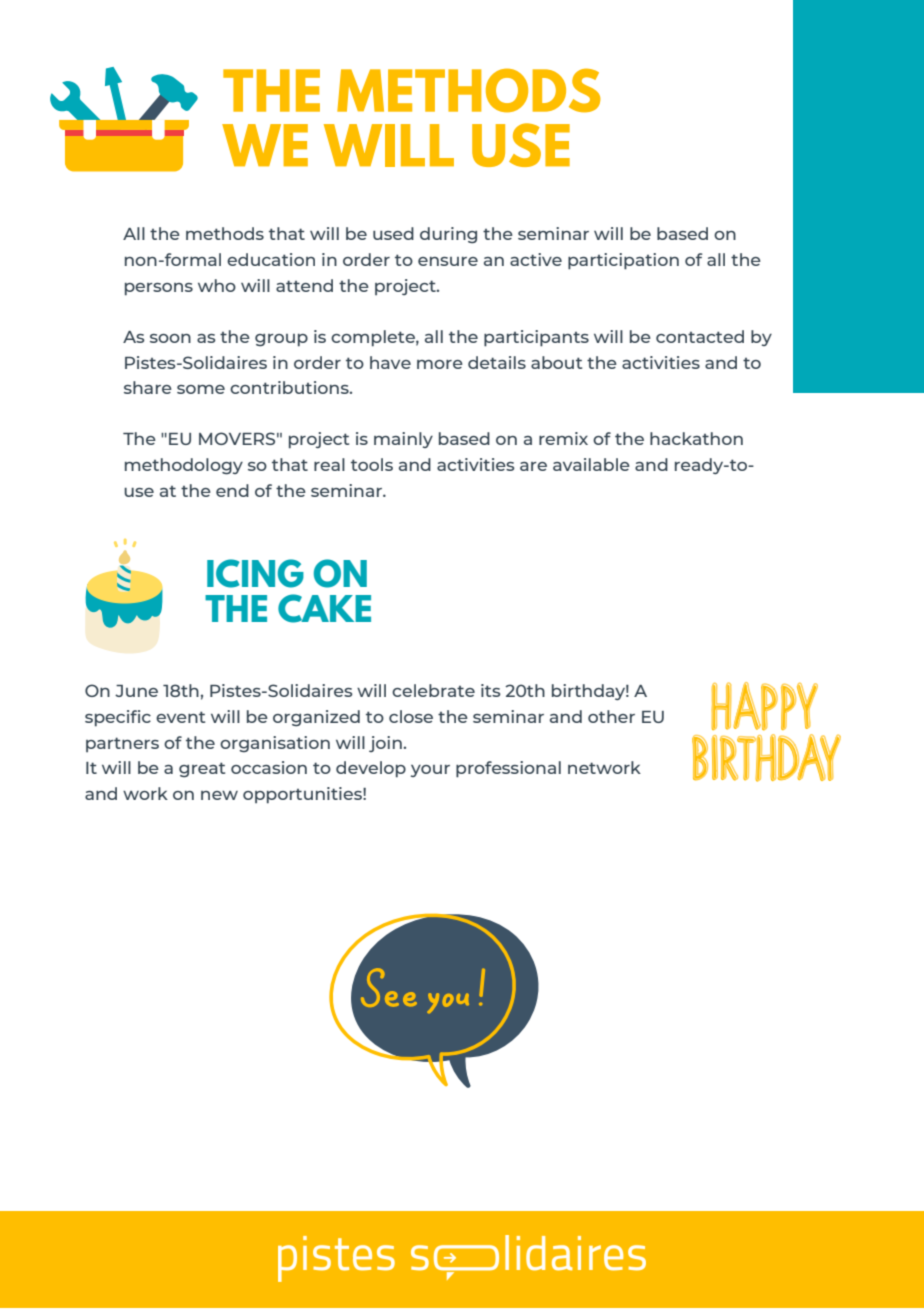 This image has height=1309, width=924. I want to click on some, so click(201, 389).
